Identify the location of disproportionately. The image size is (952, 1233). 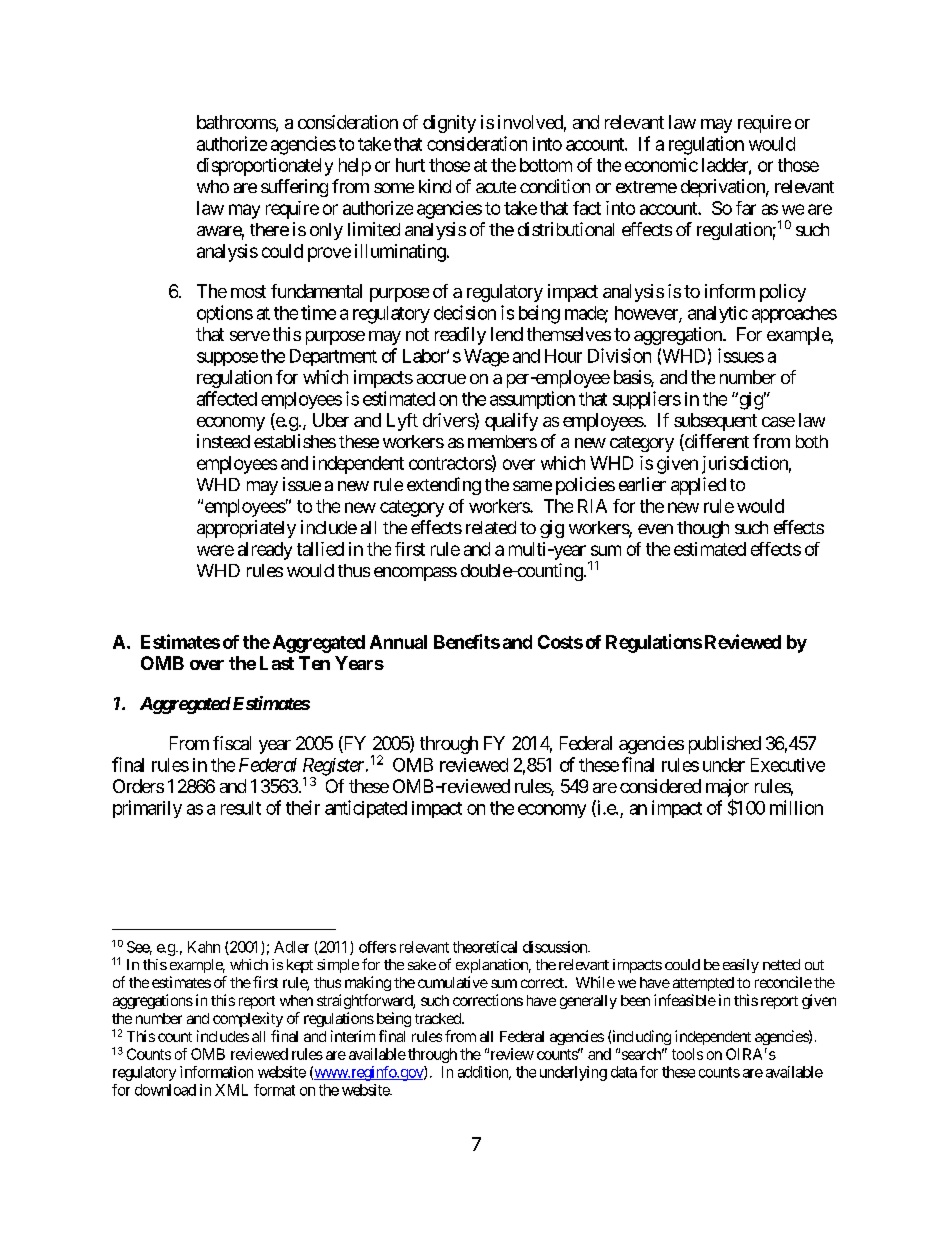
(265, 167).
